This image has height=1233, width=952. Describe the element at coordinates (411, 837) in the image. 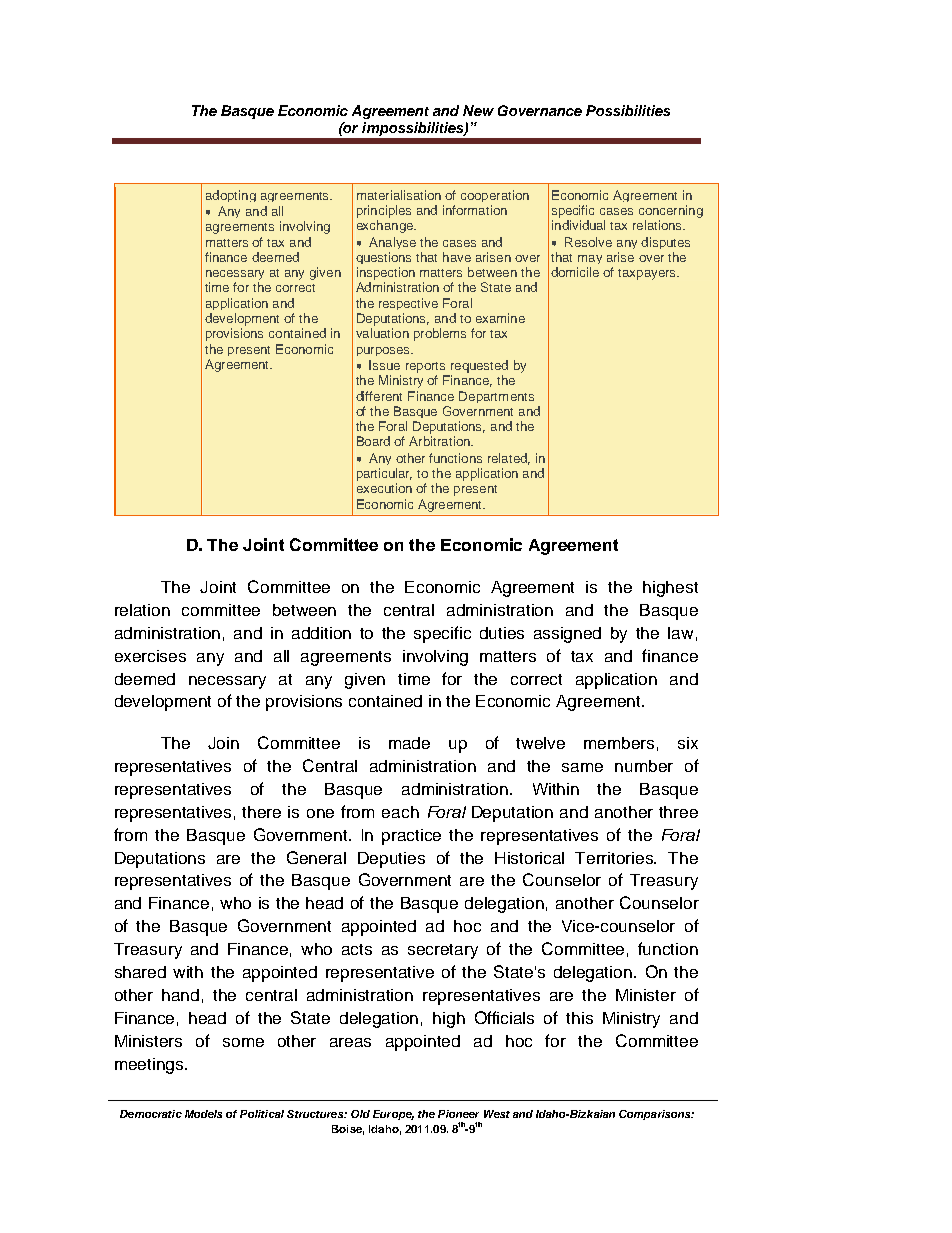

I see `practice` at that location.
